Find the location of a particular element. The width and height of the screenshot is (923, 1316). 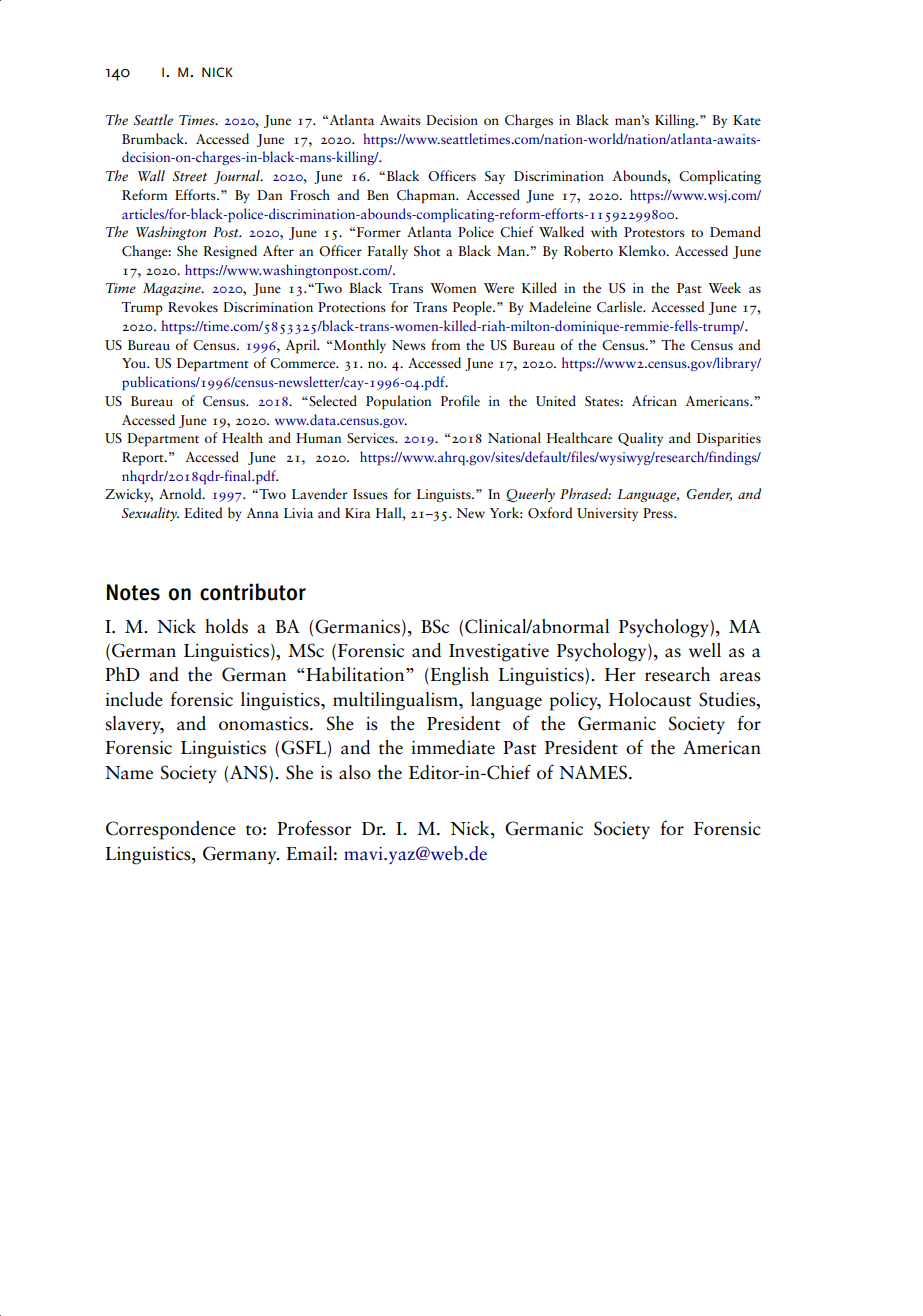

from is located at coordinates (445, 344).
